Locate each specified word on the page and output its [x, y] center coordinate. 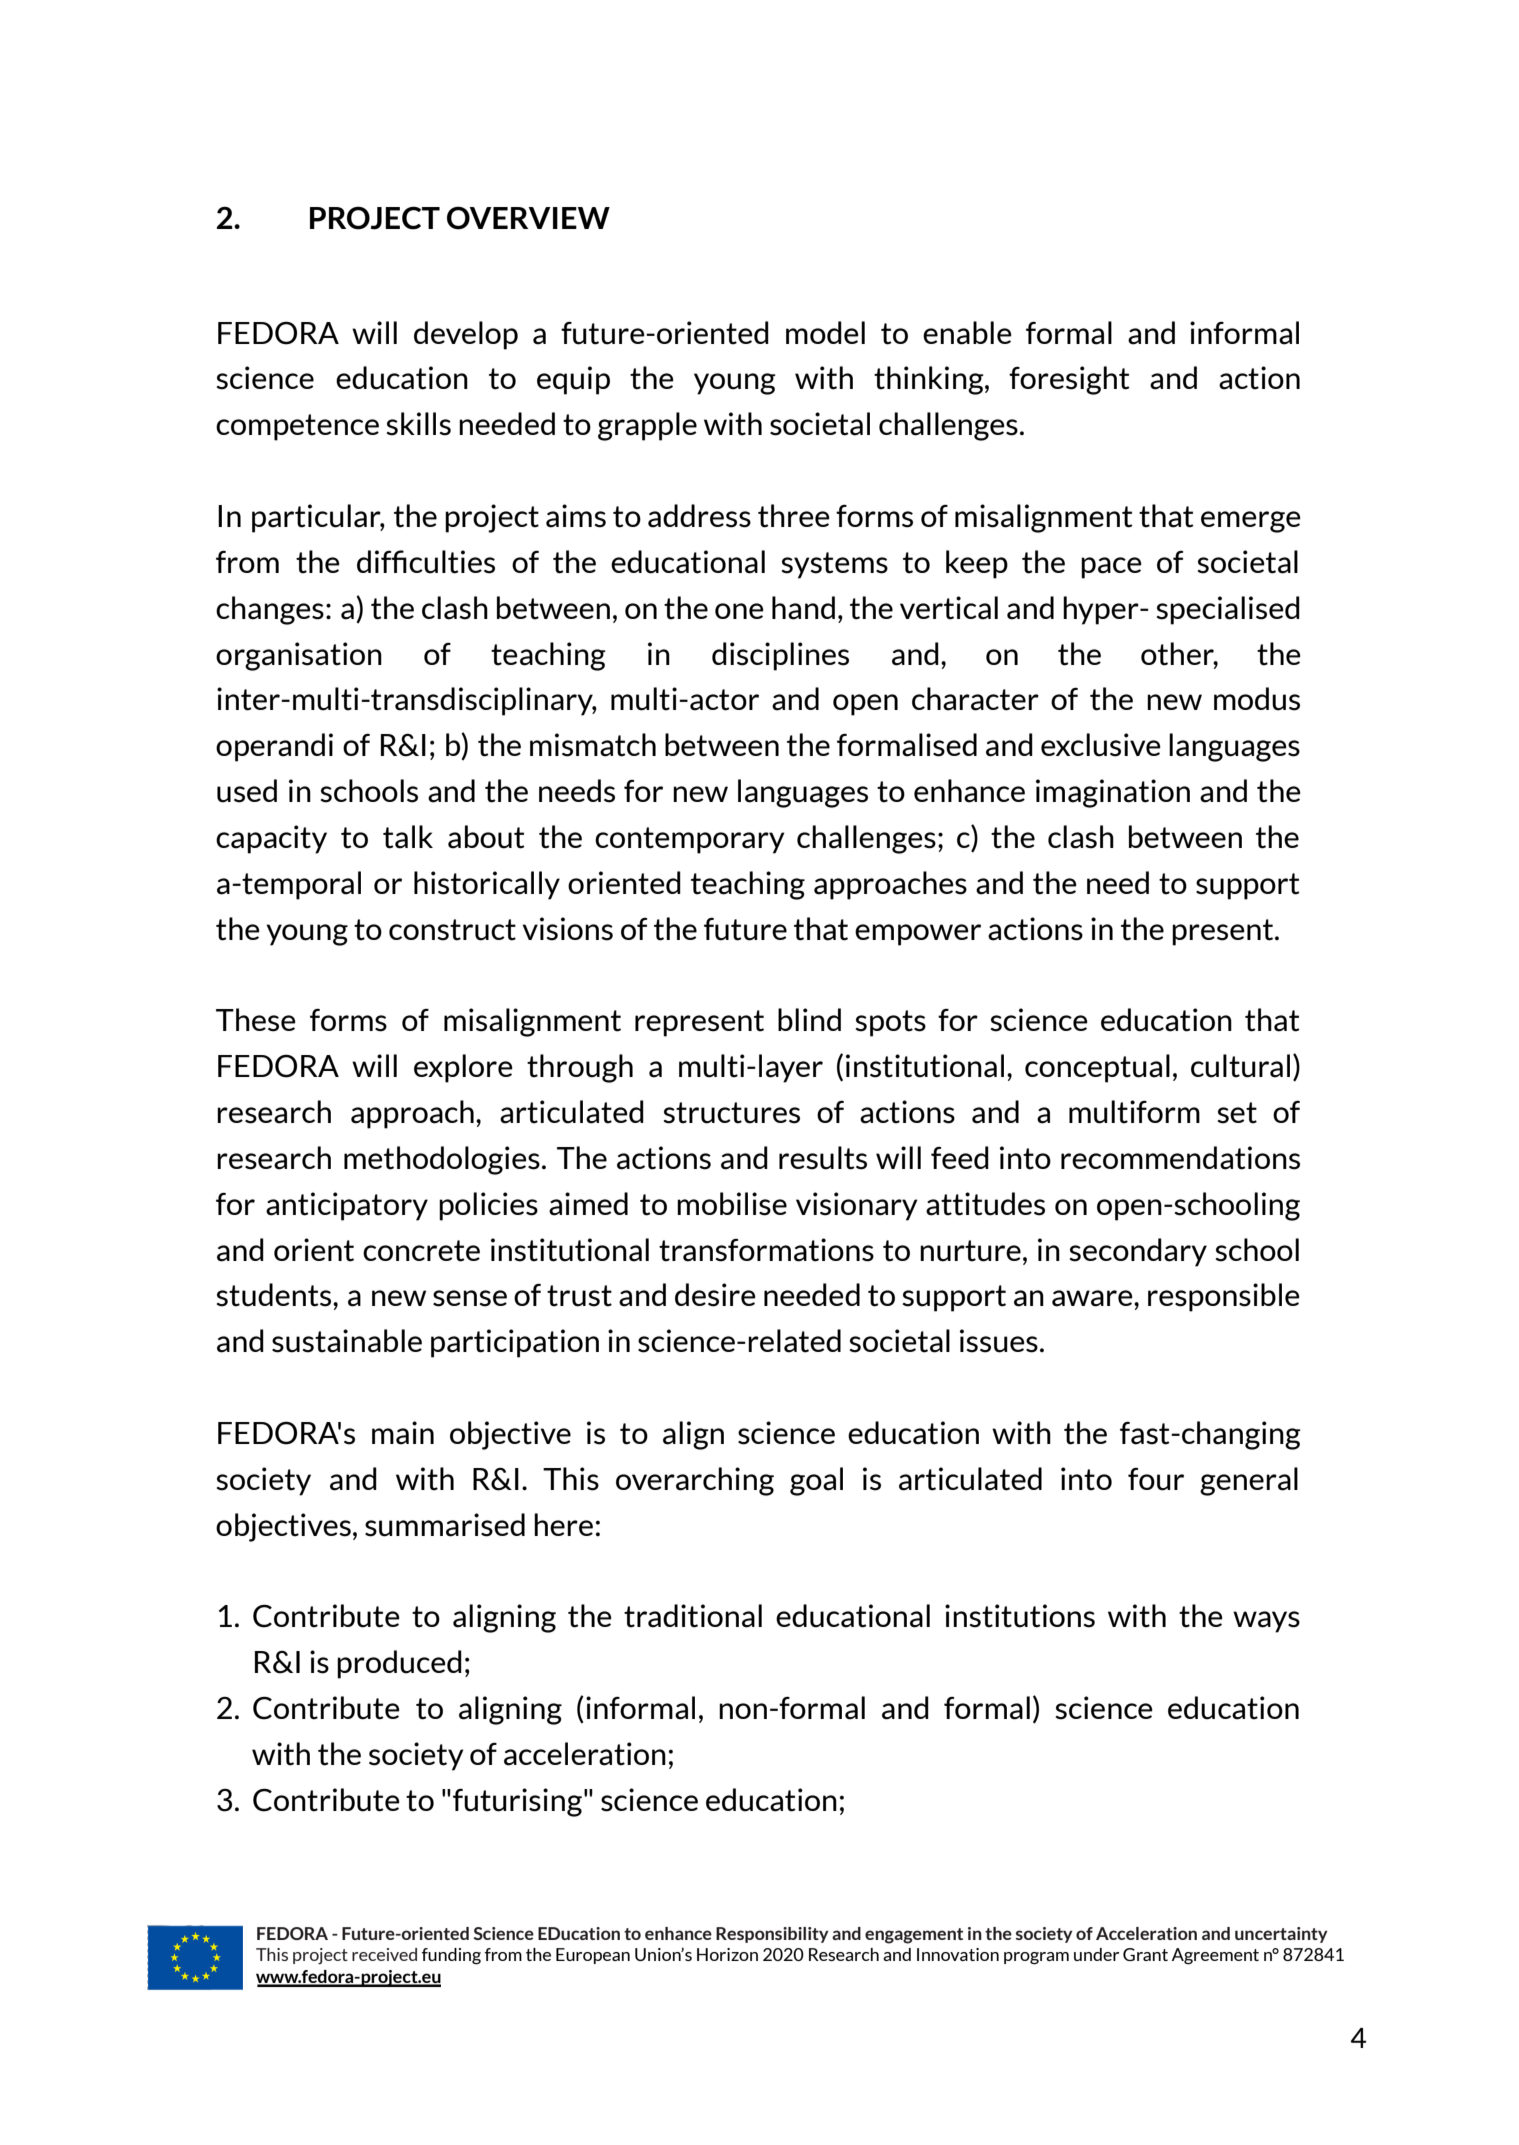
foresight [1069, 380]
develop [466, 335]
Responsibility [772, 1935]
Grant [1145, 1954]
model [825, 332]
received [384, 1954]
